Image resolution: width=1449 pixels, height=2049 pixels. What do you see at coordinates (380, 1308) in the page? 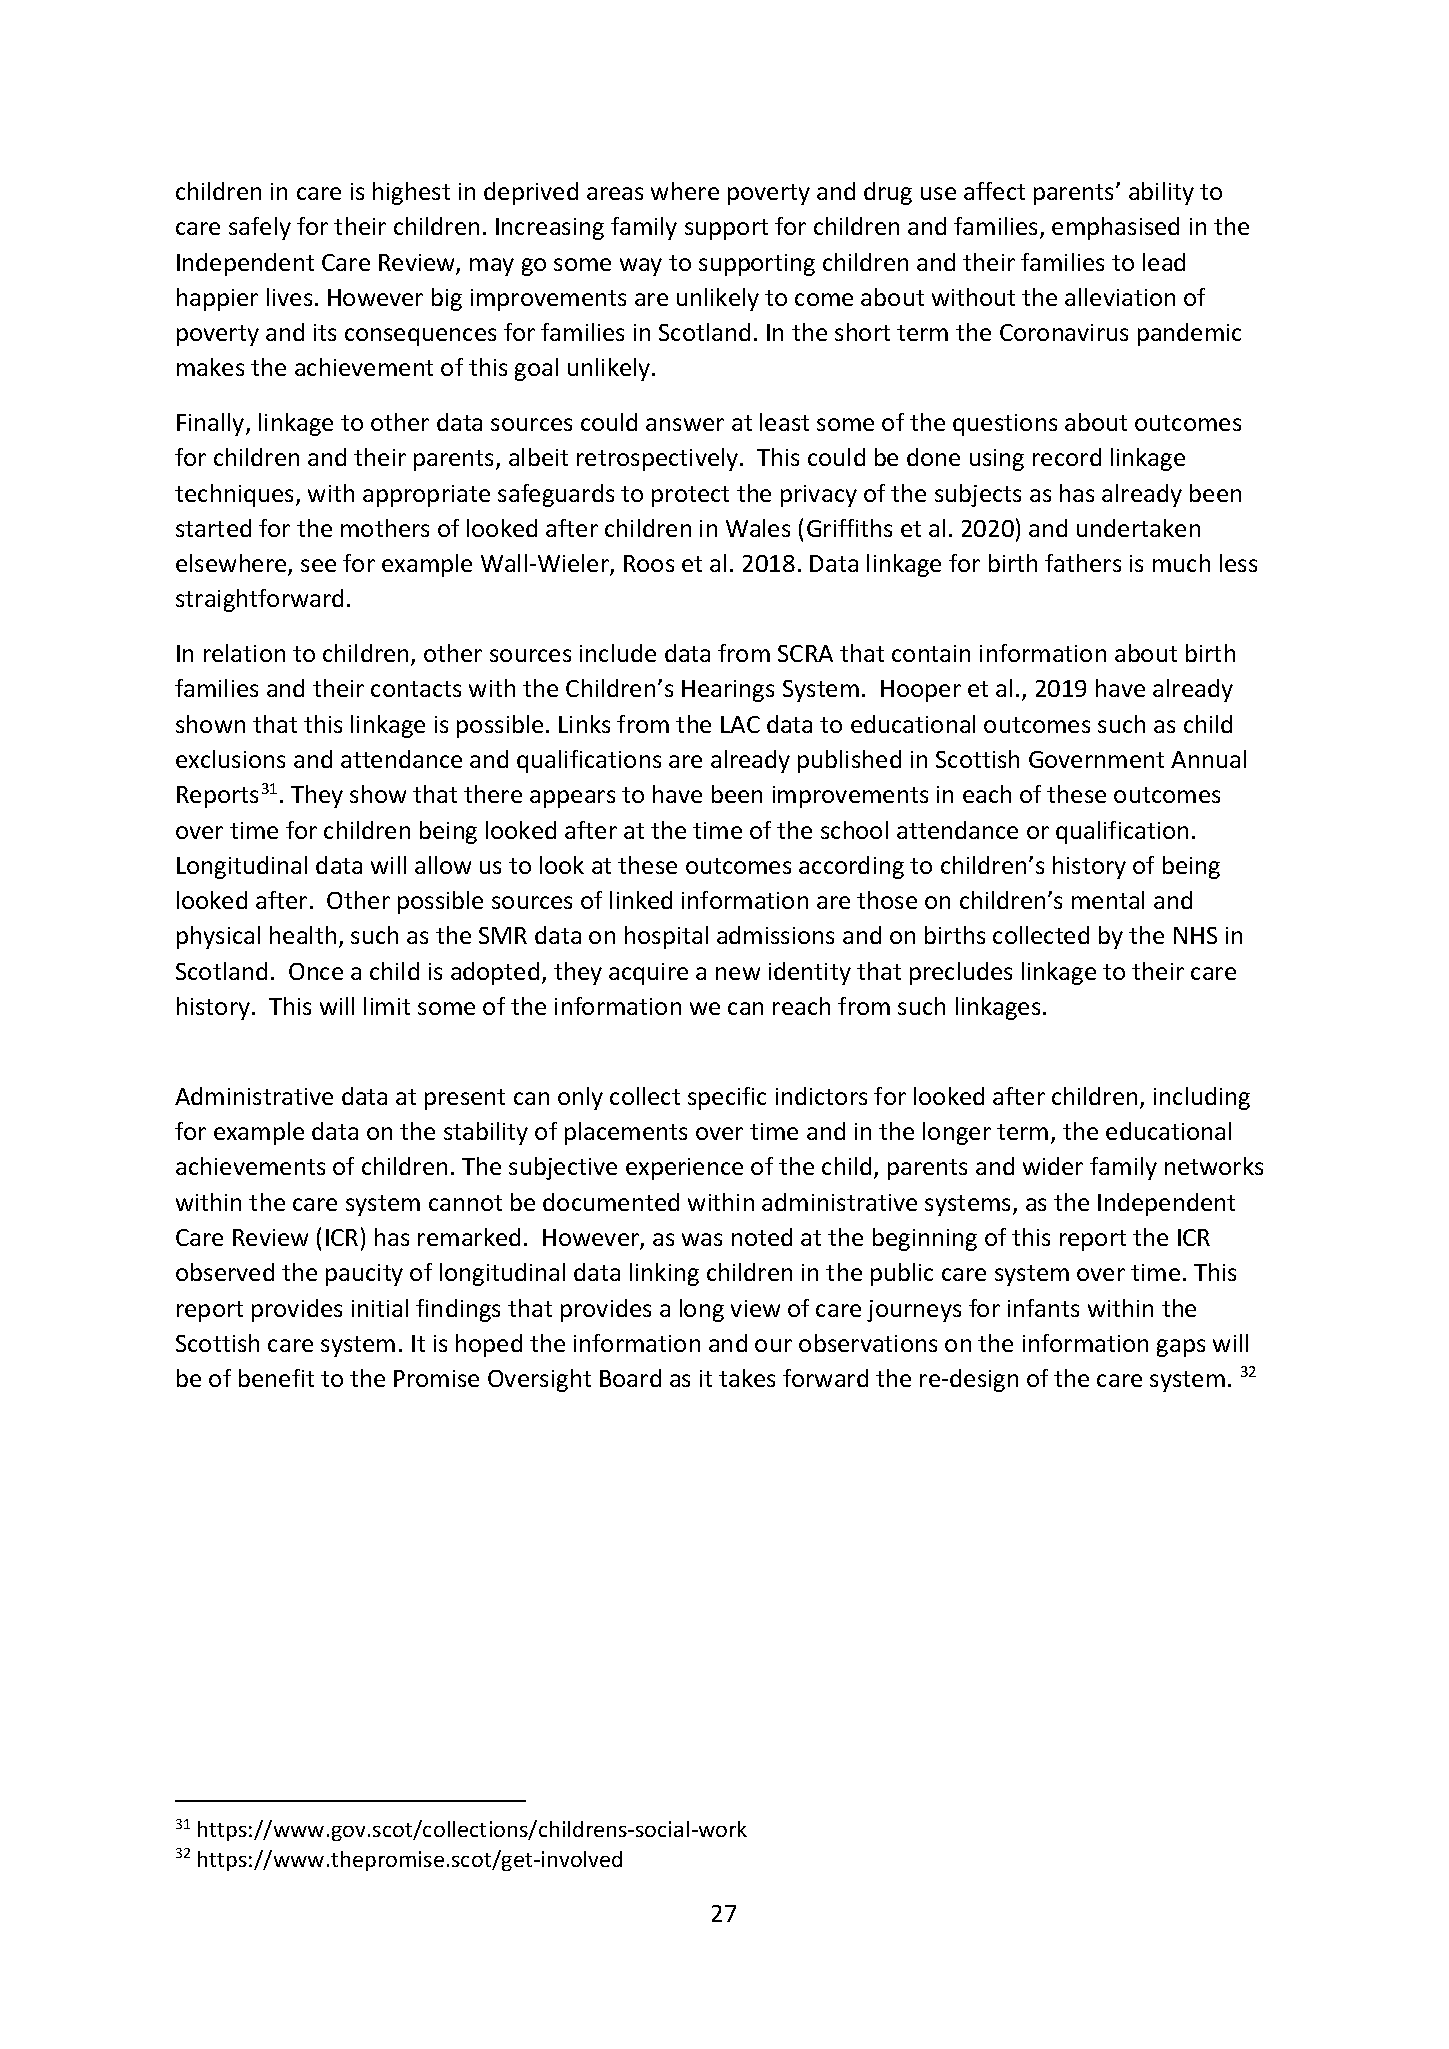
I see `initial` at bounding box center [380, 1308].
